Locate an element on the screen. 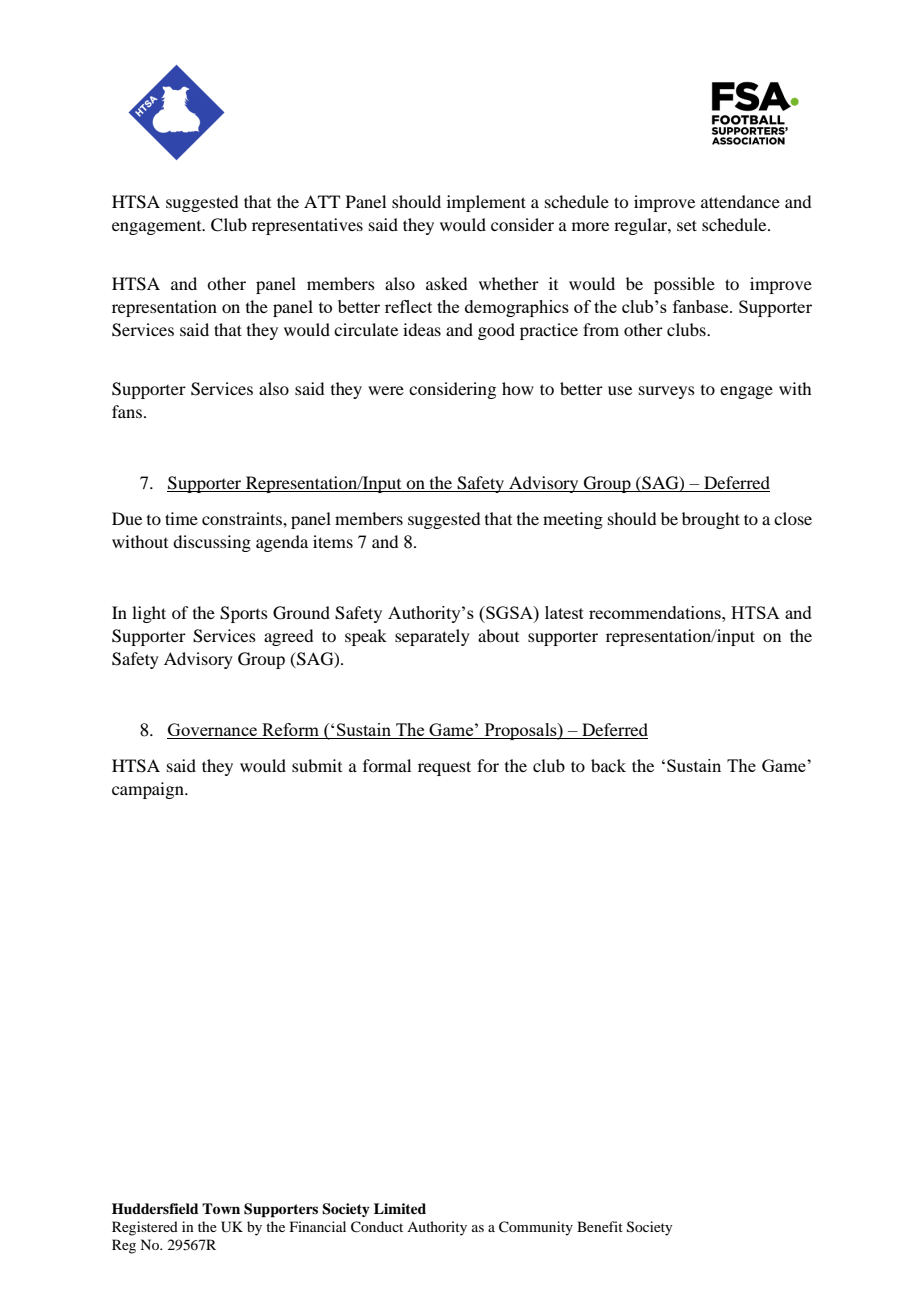 This screenshot has width=924, height=1308. back is located at coordinates (608, 765).
